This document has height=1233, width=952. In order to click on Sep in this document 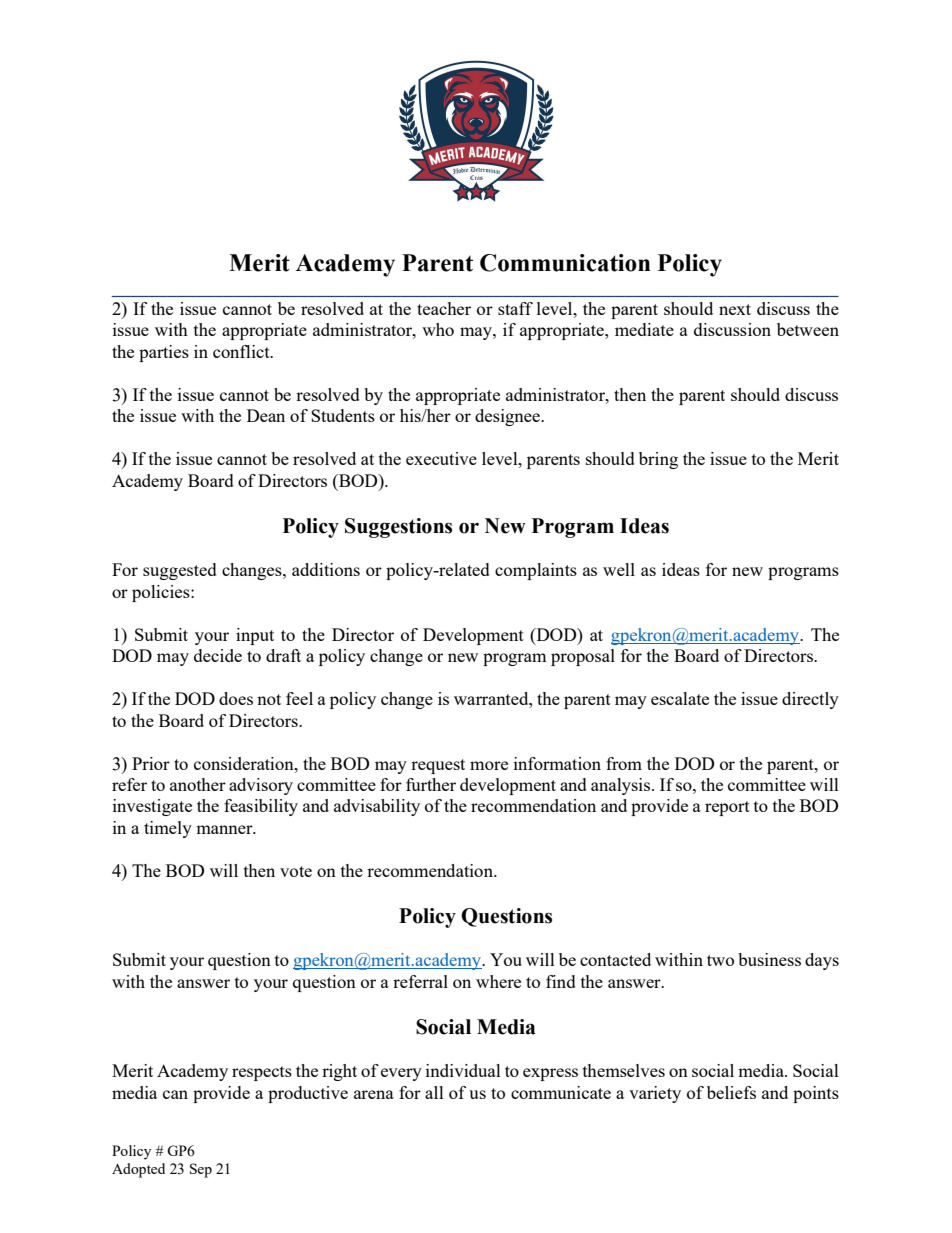, I will do `click(201, 1170)`.
